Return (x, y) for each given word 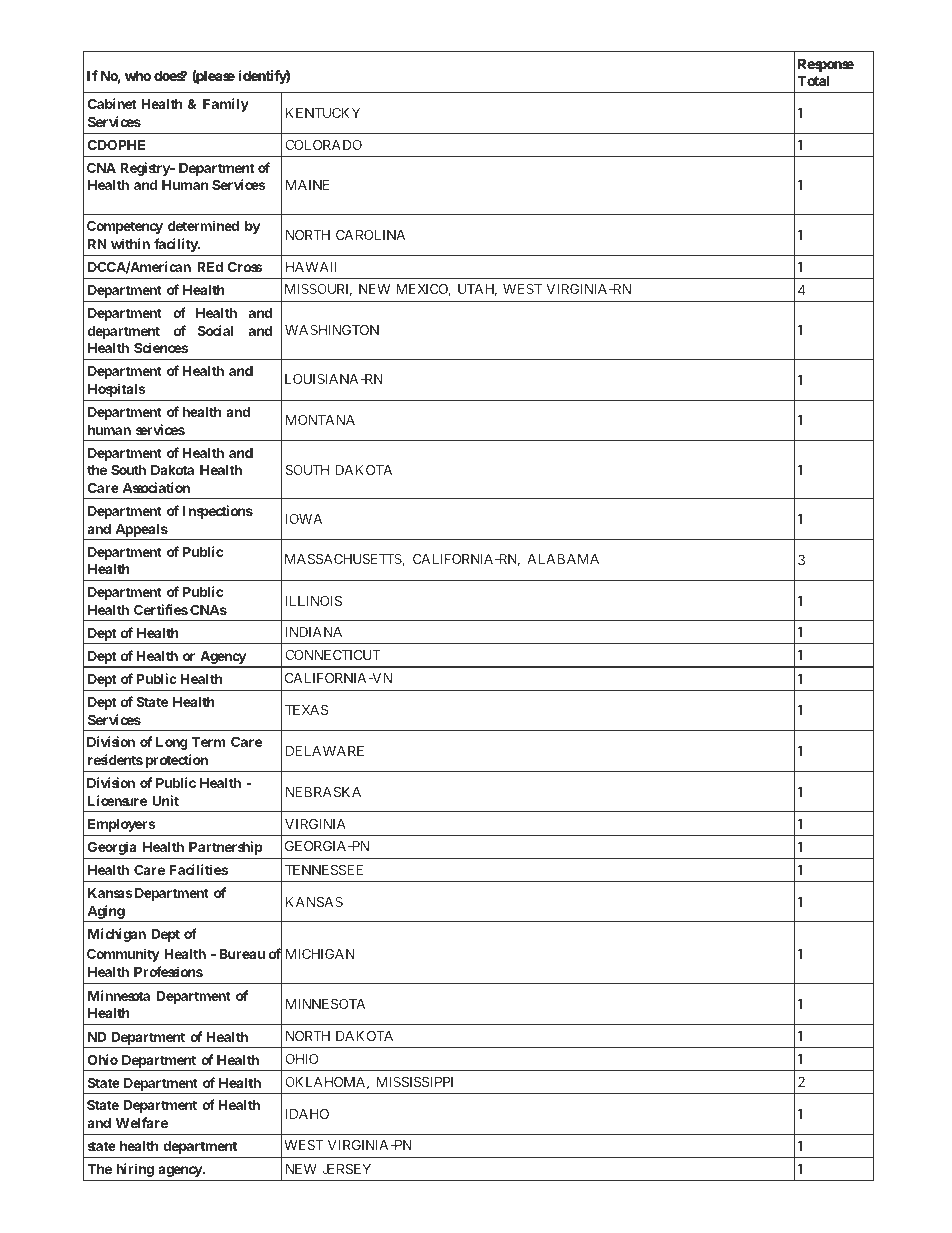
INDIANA (314, 632)
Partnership (226, 848)
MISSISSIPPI (415, 1082)
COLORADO (323, 145)
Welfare (141, 1122)
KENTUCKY (323, 113)
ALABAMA (563, 559)
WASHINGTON (332, 330)
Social (216, 330)
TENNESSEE (324, 870)
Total (813, 81)
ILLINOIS (314, 601)
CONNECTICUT (333, 655)
